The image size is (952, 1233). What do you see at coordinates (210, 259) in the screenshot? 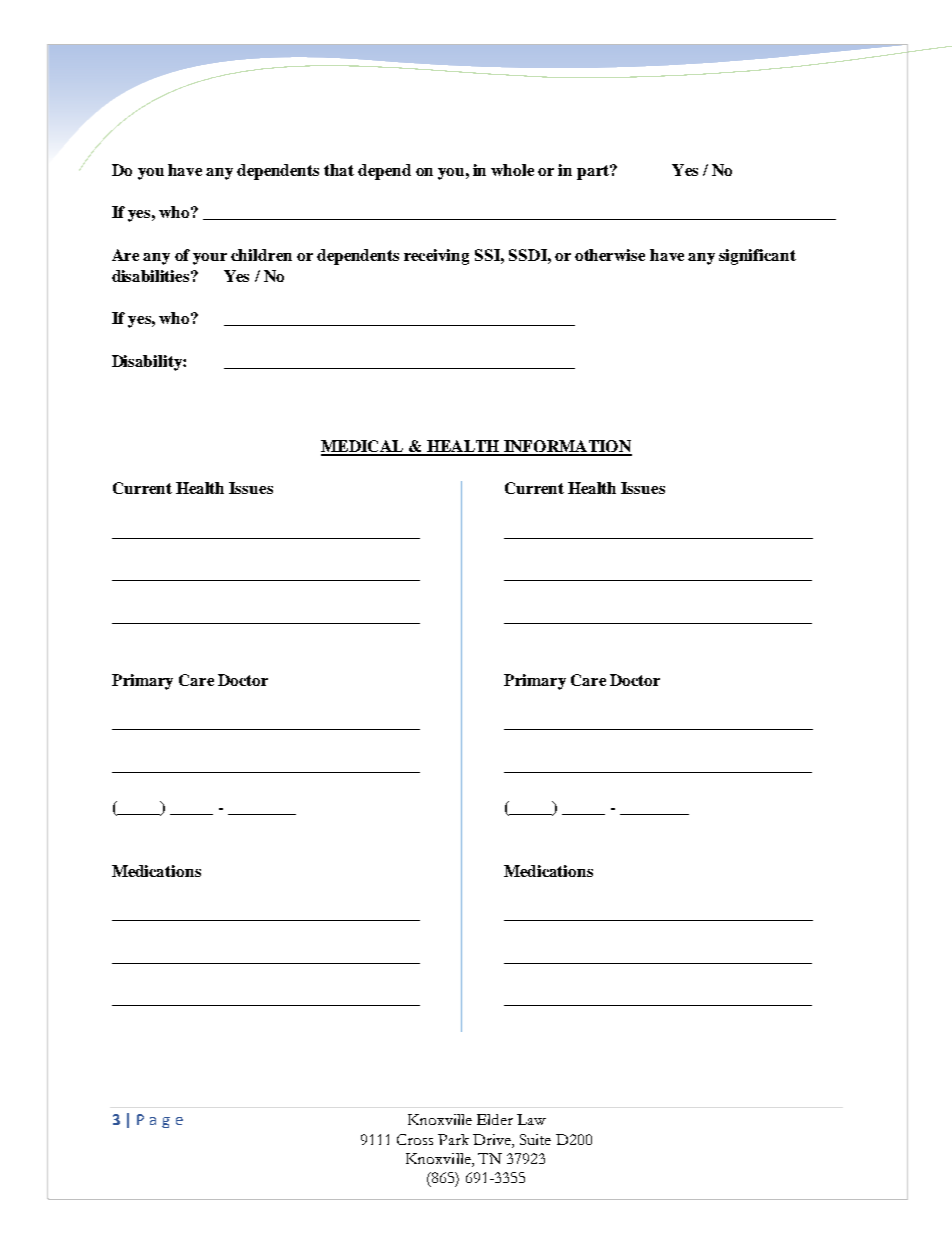
I see `your` at bounding box center [210, 259].
